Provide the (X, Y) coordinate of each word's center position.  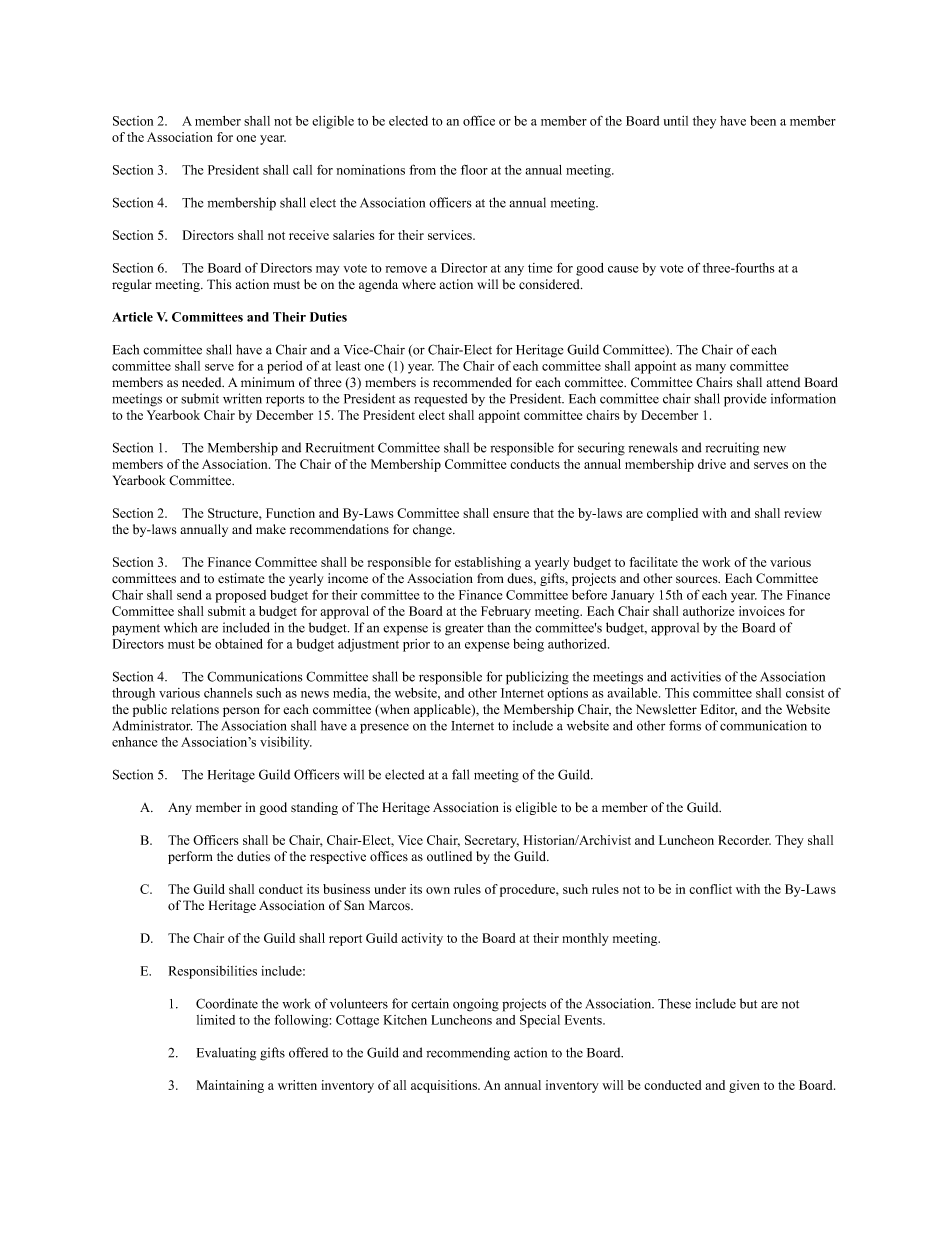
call (302, 170)
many (711, 369)
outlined (449, 856)
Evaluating (226, 1054)
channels (228, 693)
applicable (443, 710)
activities (696, 676)
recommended (472, 382)
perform (190, 857)
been (763, 121)
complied (672, 514)
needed (203, 382)
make (271, 529)
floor (474, 169)
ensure (511, 514)
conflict (710, 889)
